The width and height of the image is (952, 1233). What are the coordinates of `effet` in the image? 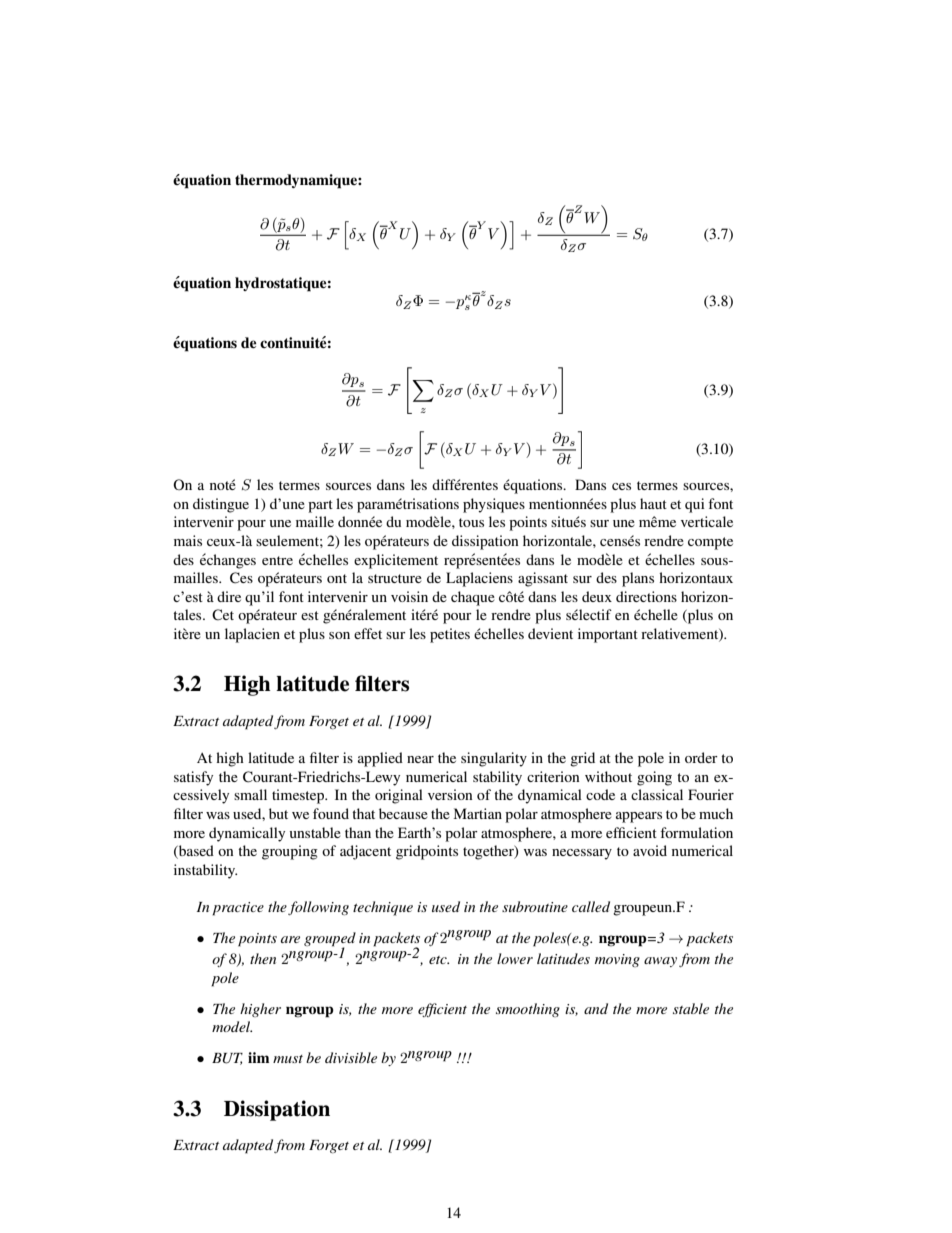 It's located at (368, 633).
